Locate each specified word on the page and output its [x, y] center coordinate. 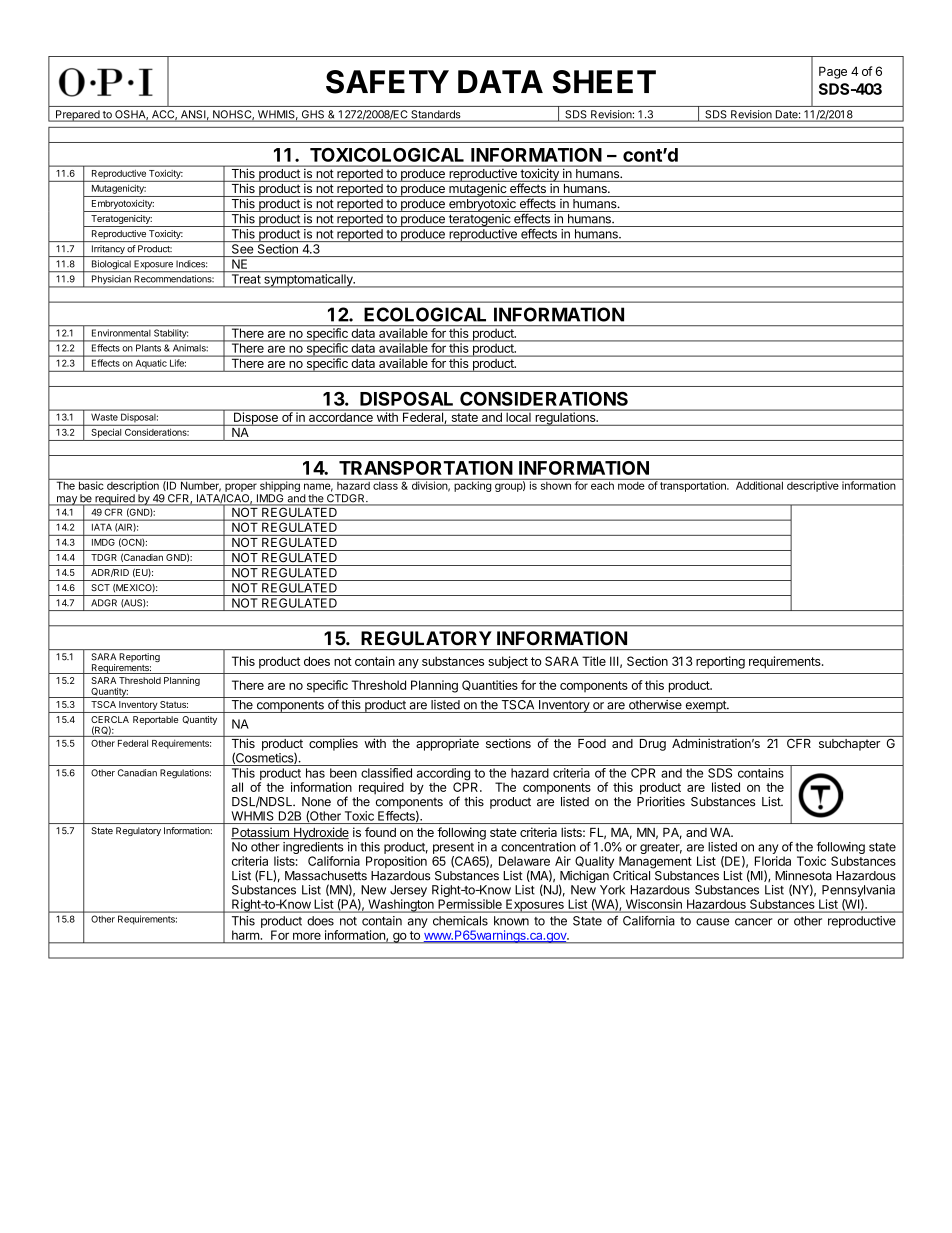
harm [245, 935]
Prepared [77, 116]
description [133, 485]
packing [472, 485]
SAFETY [387, 82]
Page [833, 72]
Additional [759, 484]
